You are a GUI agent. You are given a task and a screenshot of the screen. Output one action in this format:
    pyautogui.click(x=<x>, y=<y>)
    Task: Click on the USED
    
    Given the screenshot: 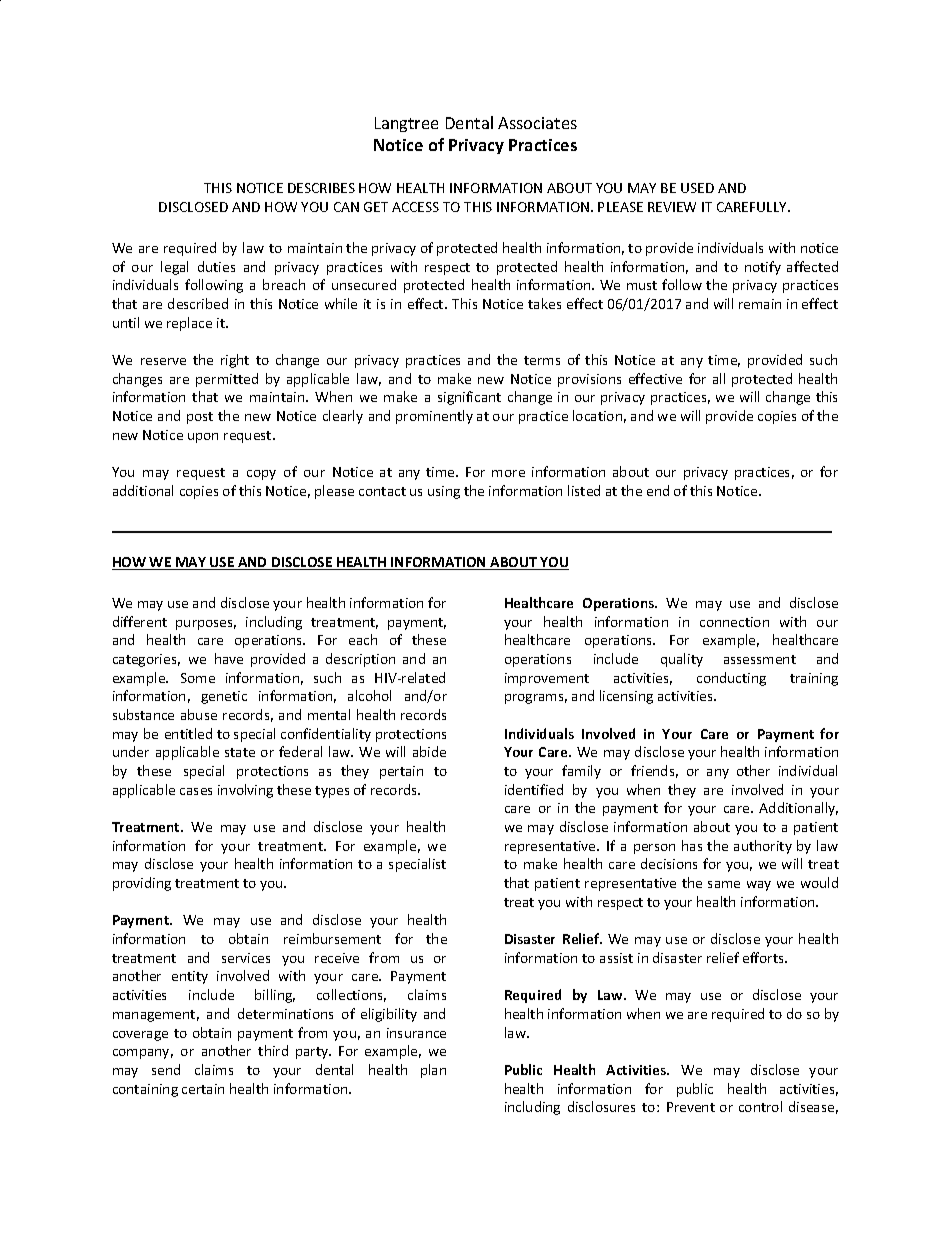 What is the action you would take?
    pyautogui.click(x=697, y=188)
